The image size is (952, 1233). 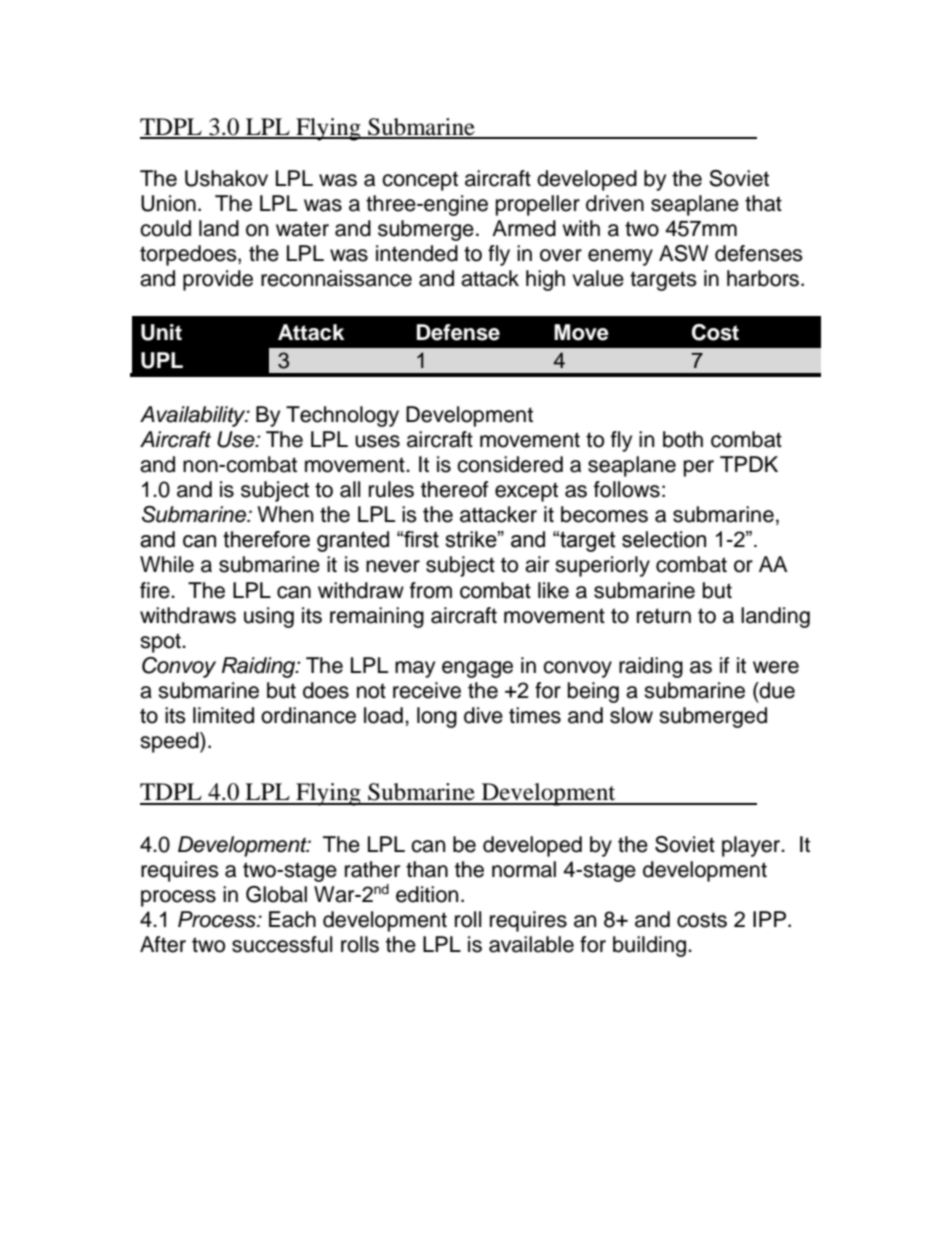 What do you see at coordinates (420, 181) in the page?
I see `concept` at bounding box center [420, 181].
